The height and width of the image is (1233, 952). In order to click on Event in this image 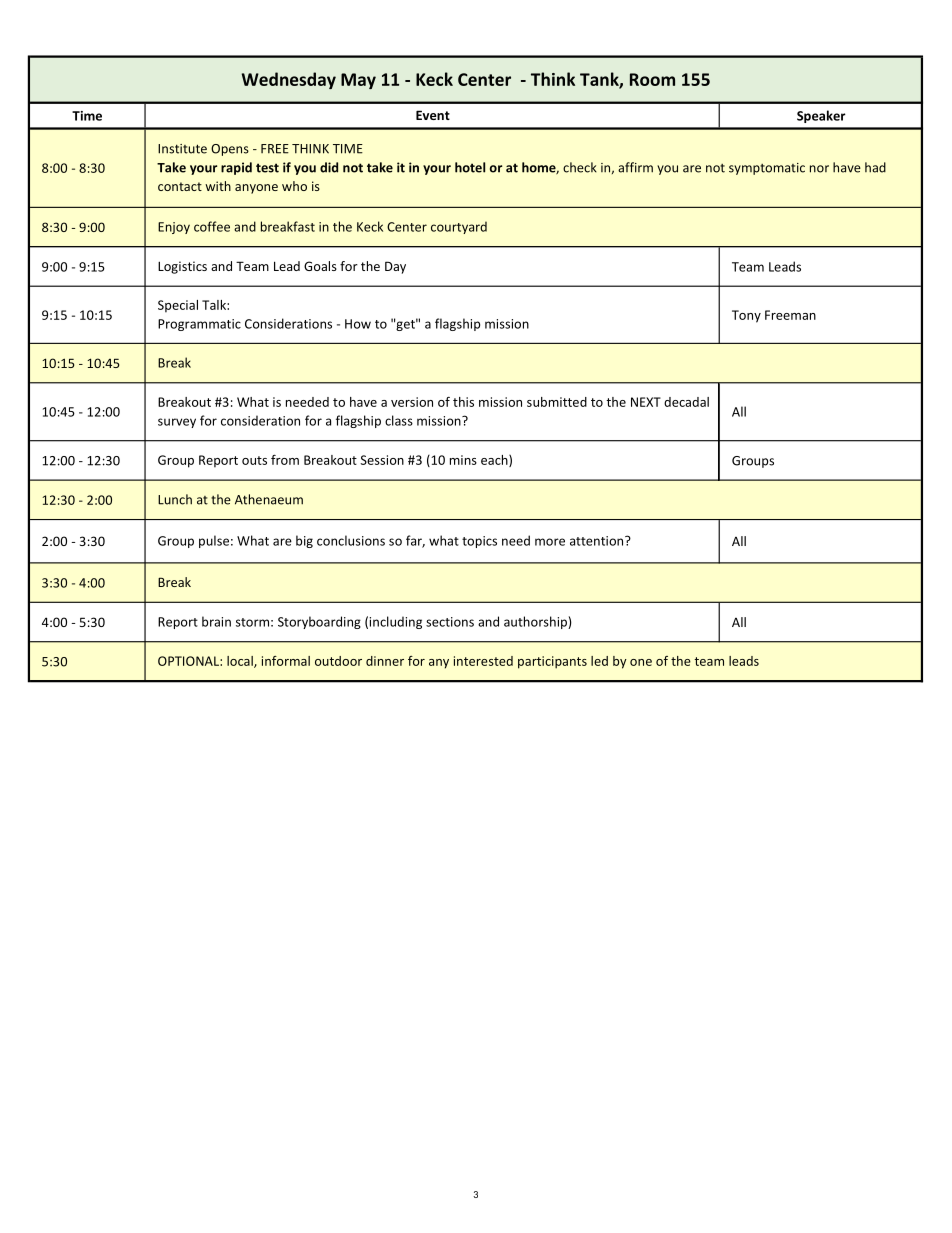, I will do `click(433, 115)`.
